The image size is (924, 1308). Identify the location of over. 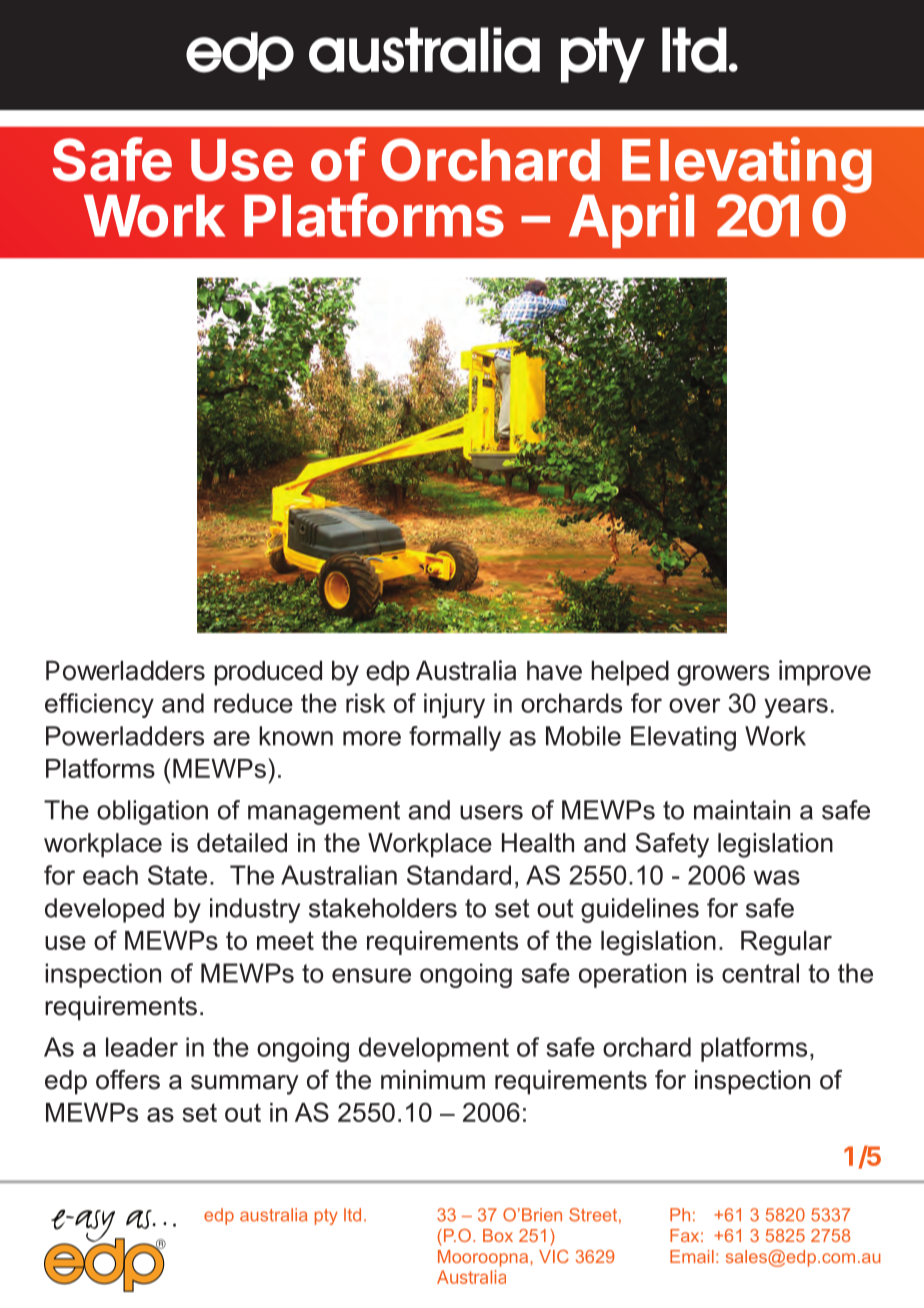
(695, 705).
